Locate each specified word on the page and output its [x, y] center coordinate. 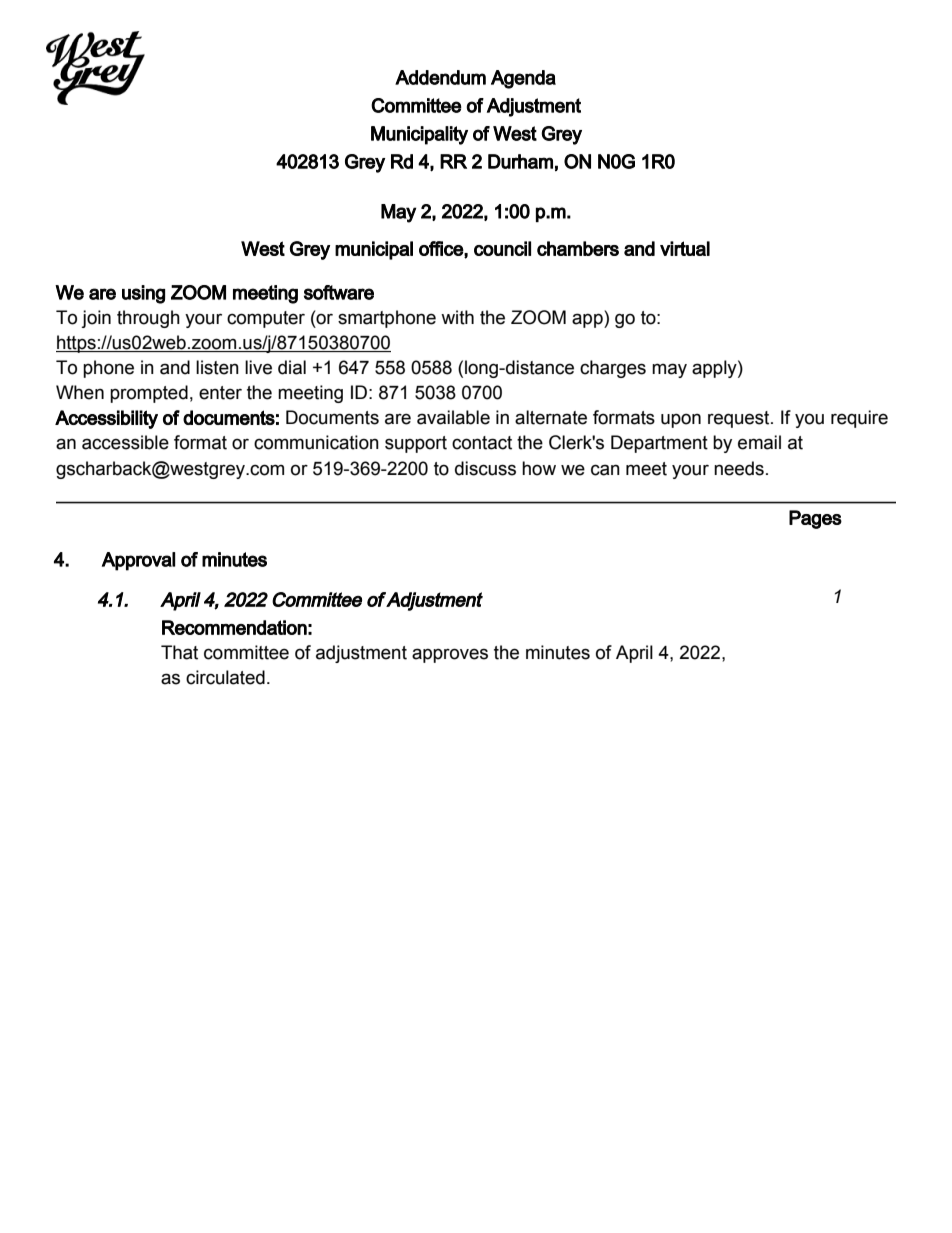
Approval [138, 561]
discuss [485, 468]
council [502, 248]
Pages [815, 519]
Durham [520, 161]
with [457, 317]
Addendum [440, 77]
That [179, 652]
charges [613, 369]
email [759, 442]
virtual [685, 248]
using [143, 294]
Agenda [523, 79]
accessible [125, 442]
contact [482, 443]
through [148, 319]
